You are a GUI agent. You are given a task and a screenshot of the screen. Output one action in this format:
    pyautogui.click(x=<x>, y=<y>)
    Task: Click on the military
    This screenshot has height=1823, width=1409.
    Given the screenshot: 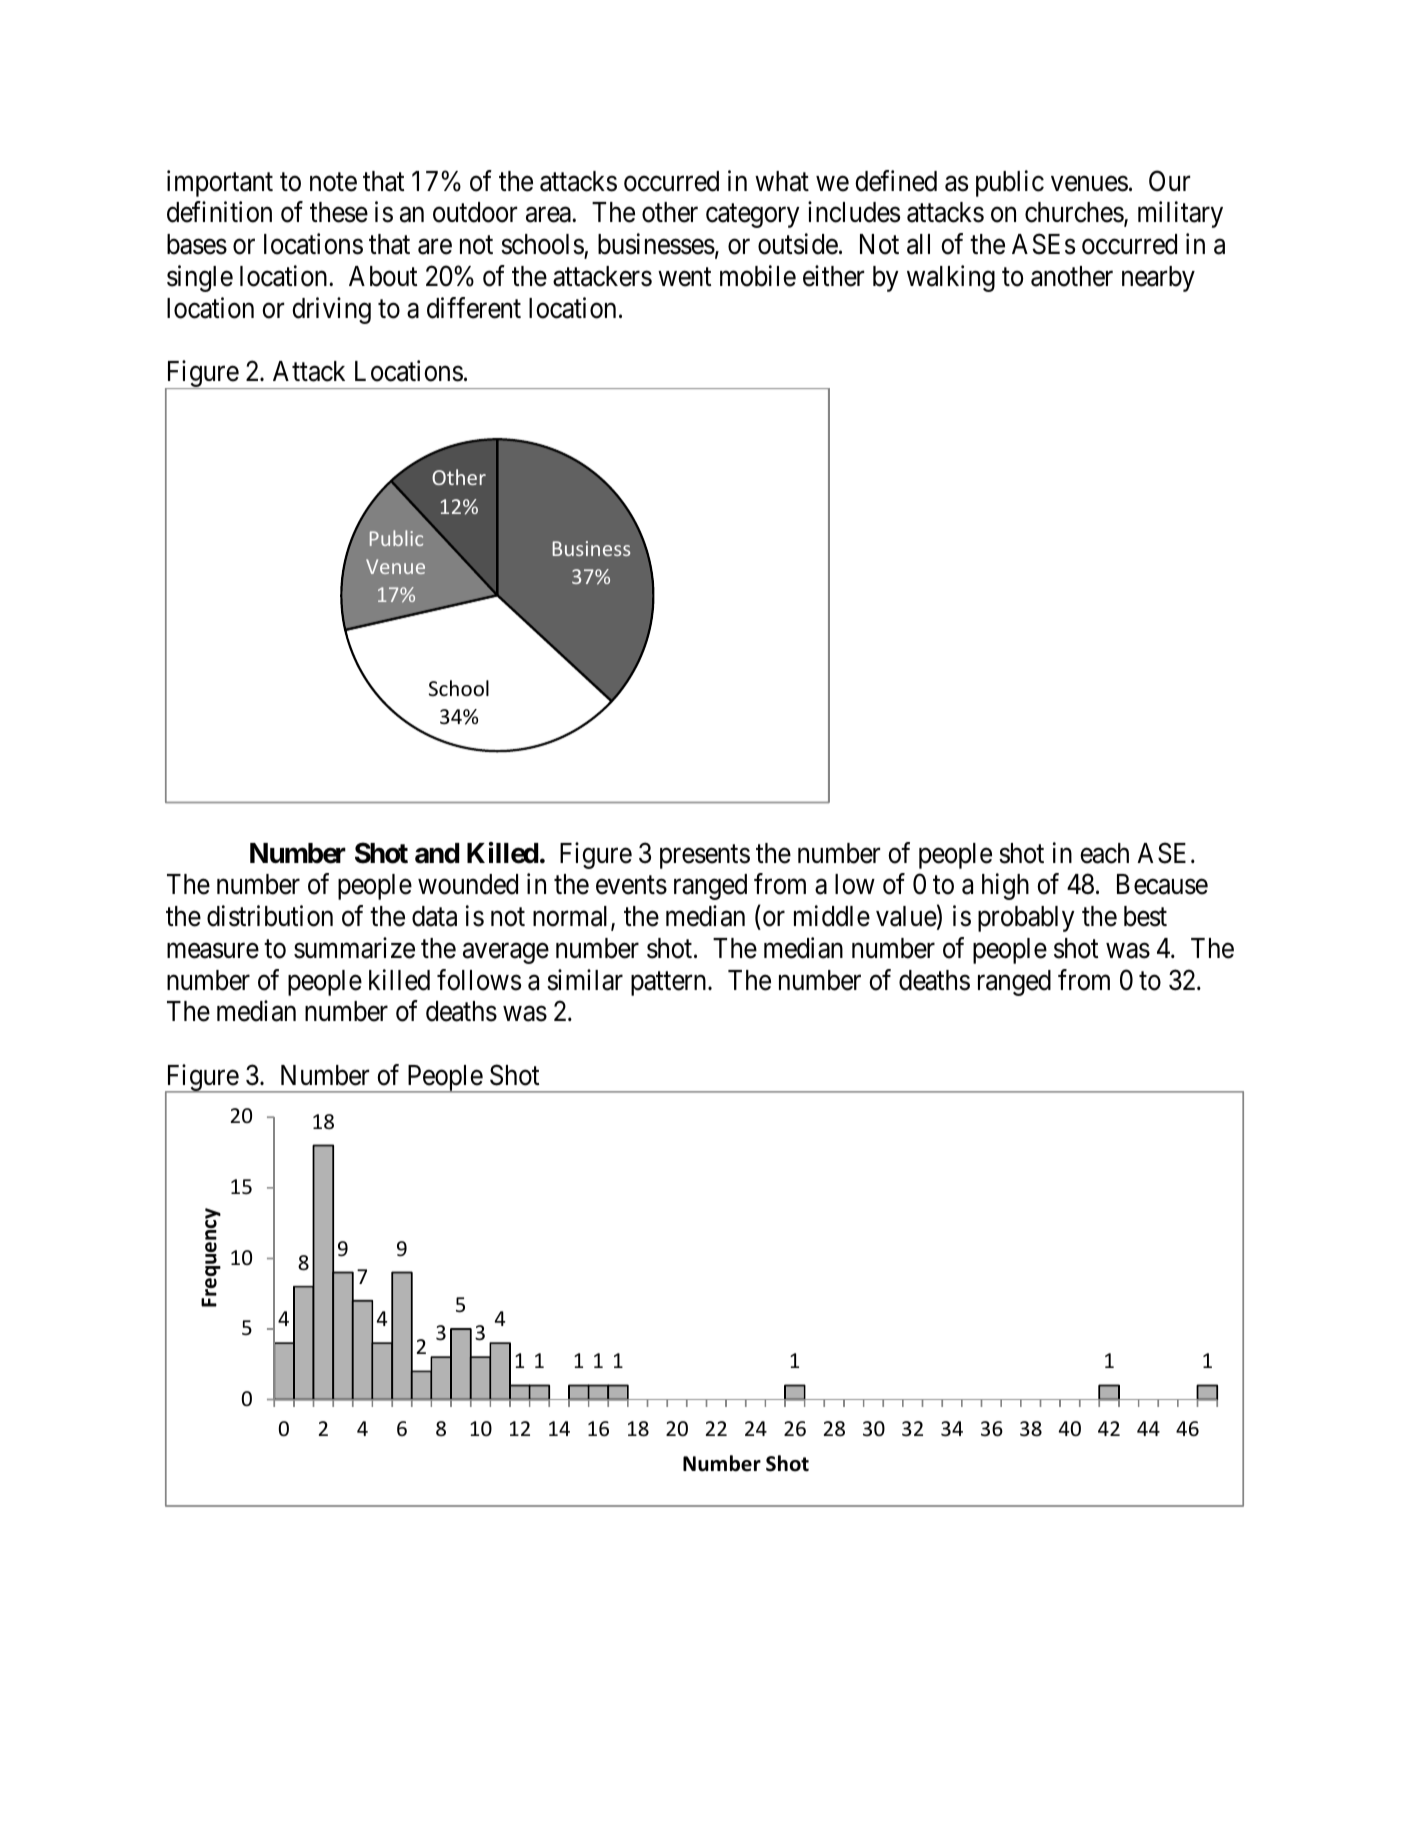 What is the action you would take?
    pyautogui.click(x=1180, y=215)
